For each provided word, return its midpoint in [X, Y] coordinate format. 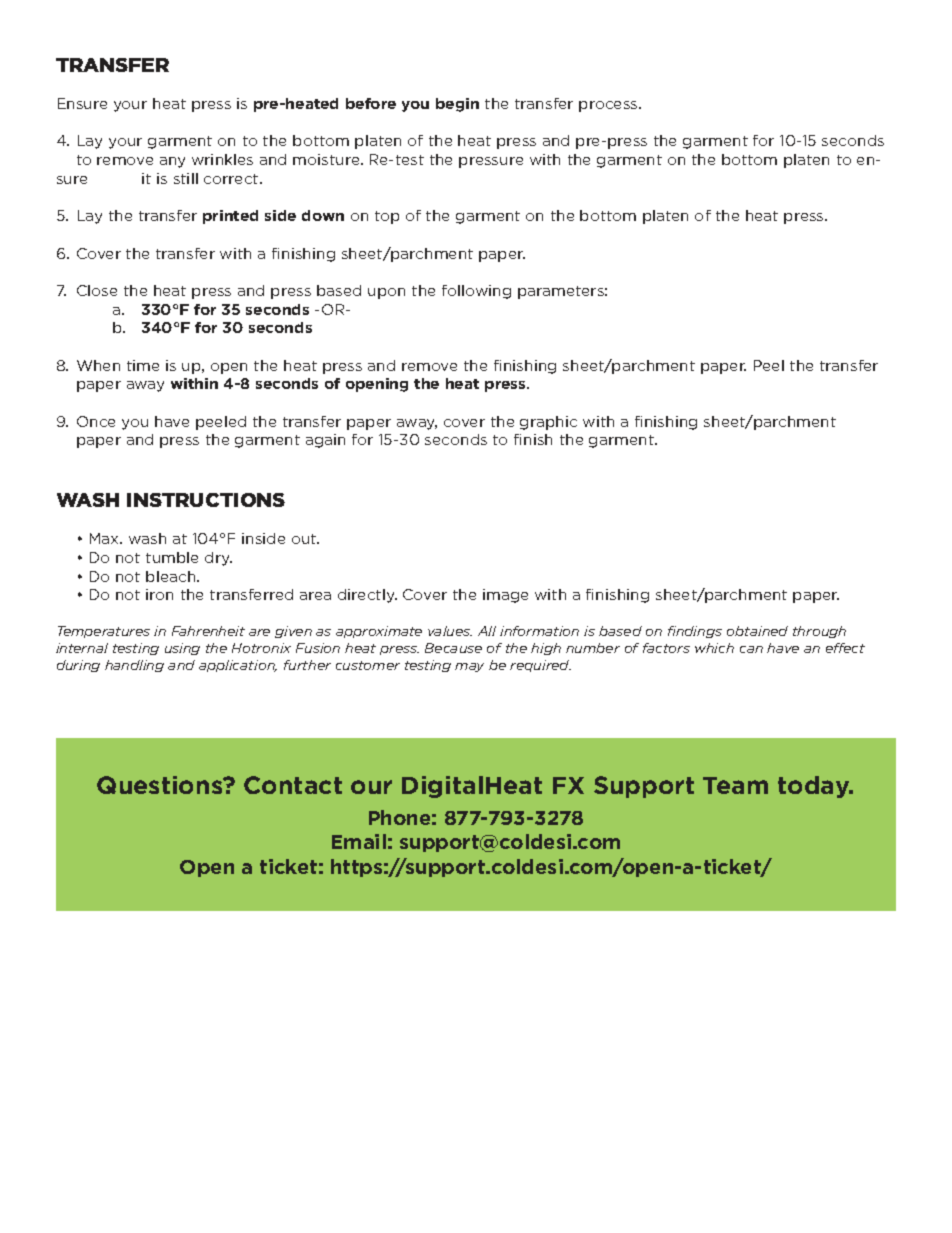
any [172, 162]
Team [735, 785]
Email [359, 841]
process [609, 106]
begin [457, 105]
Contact [293, 785]
